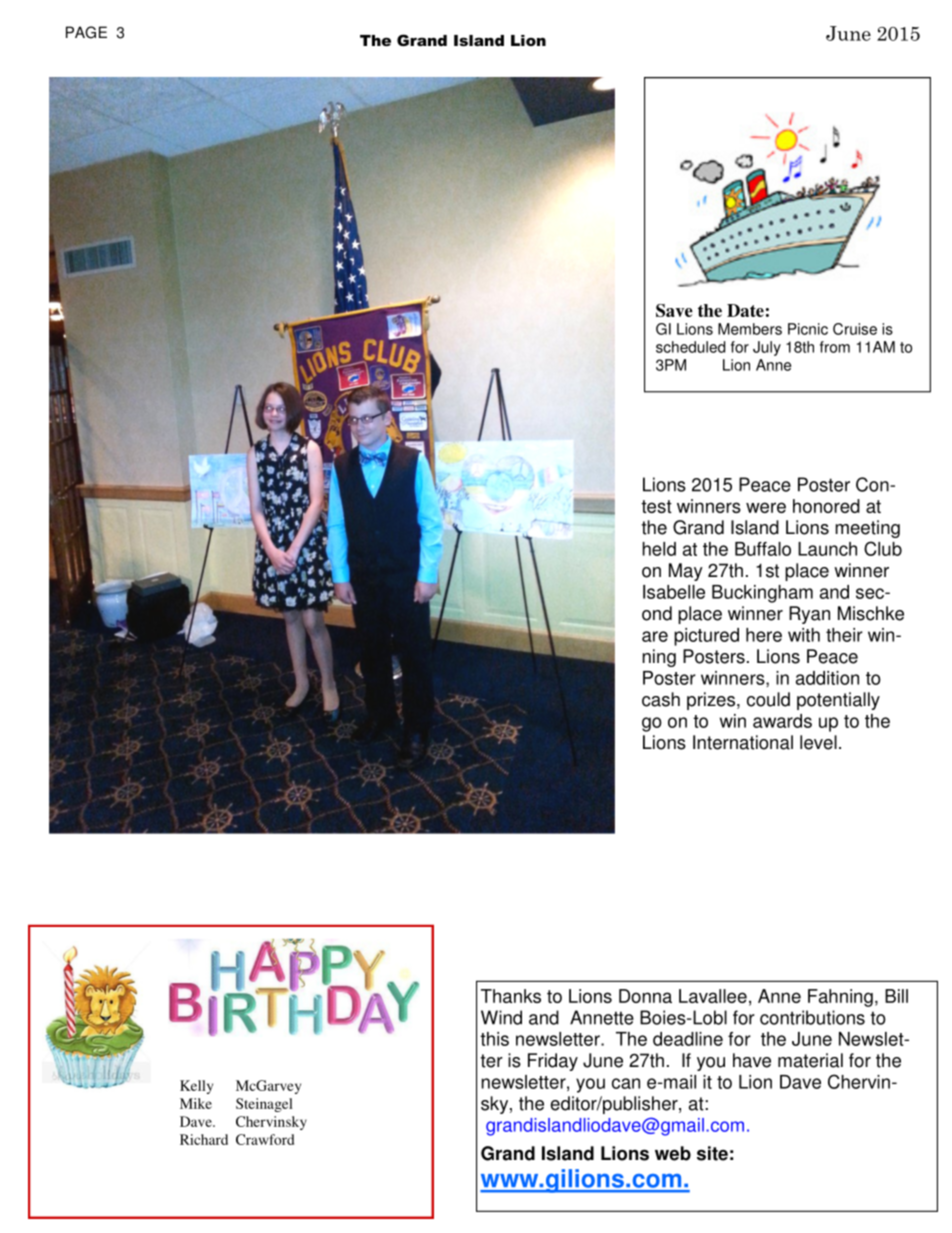  I want to click on Save, so click(674, 310).
